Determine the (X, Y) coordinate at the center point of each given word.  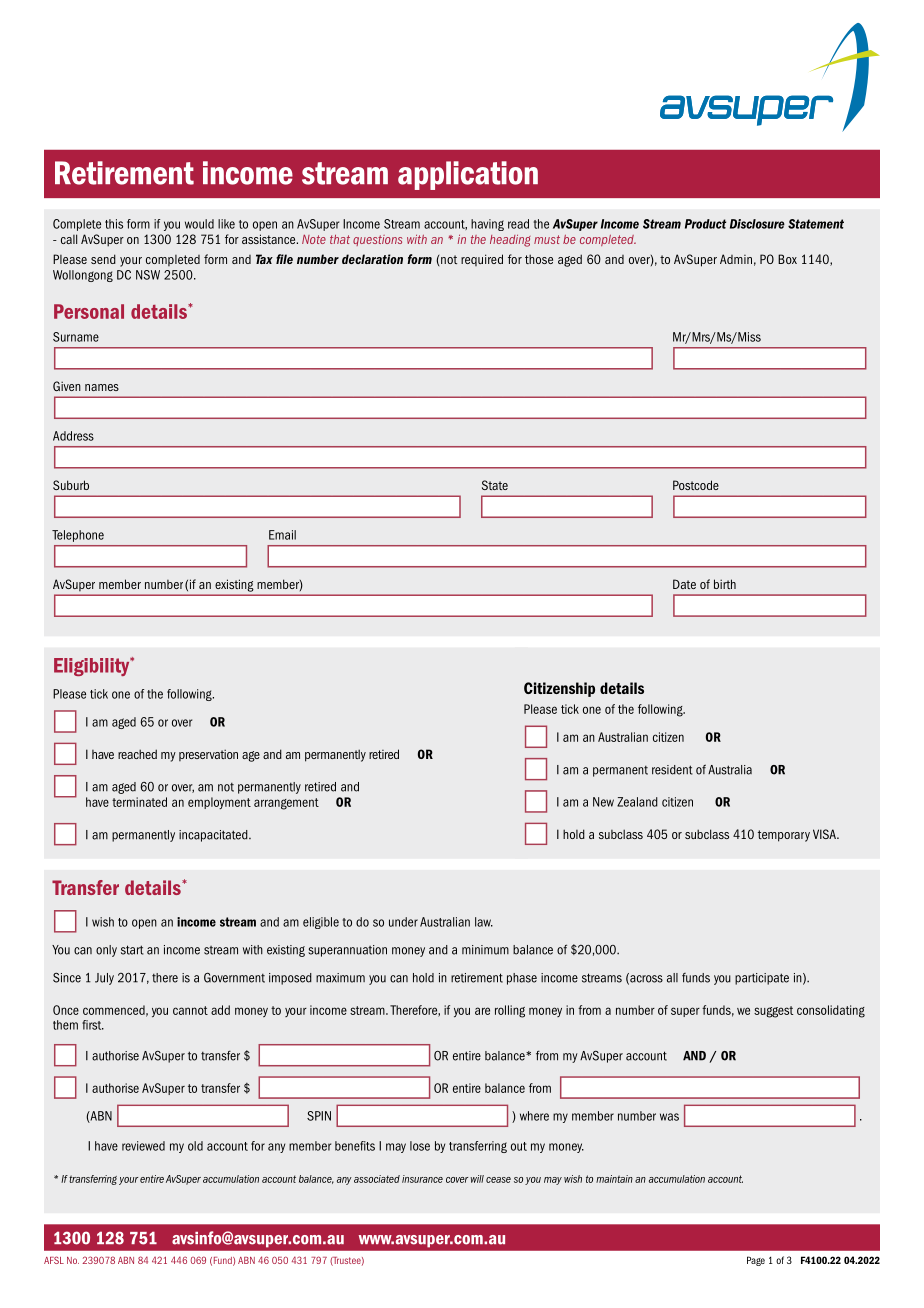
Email (282, 535)
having (487, 225)
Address (73, 436)
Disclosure (757, 224)
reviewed (143, 1146)
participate (762, 979)
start (132, 950)
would (199, 224)
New (603, 802)
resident (672, 770)
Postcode (696, 485)
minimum (485, 950)
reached (137, 754)
